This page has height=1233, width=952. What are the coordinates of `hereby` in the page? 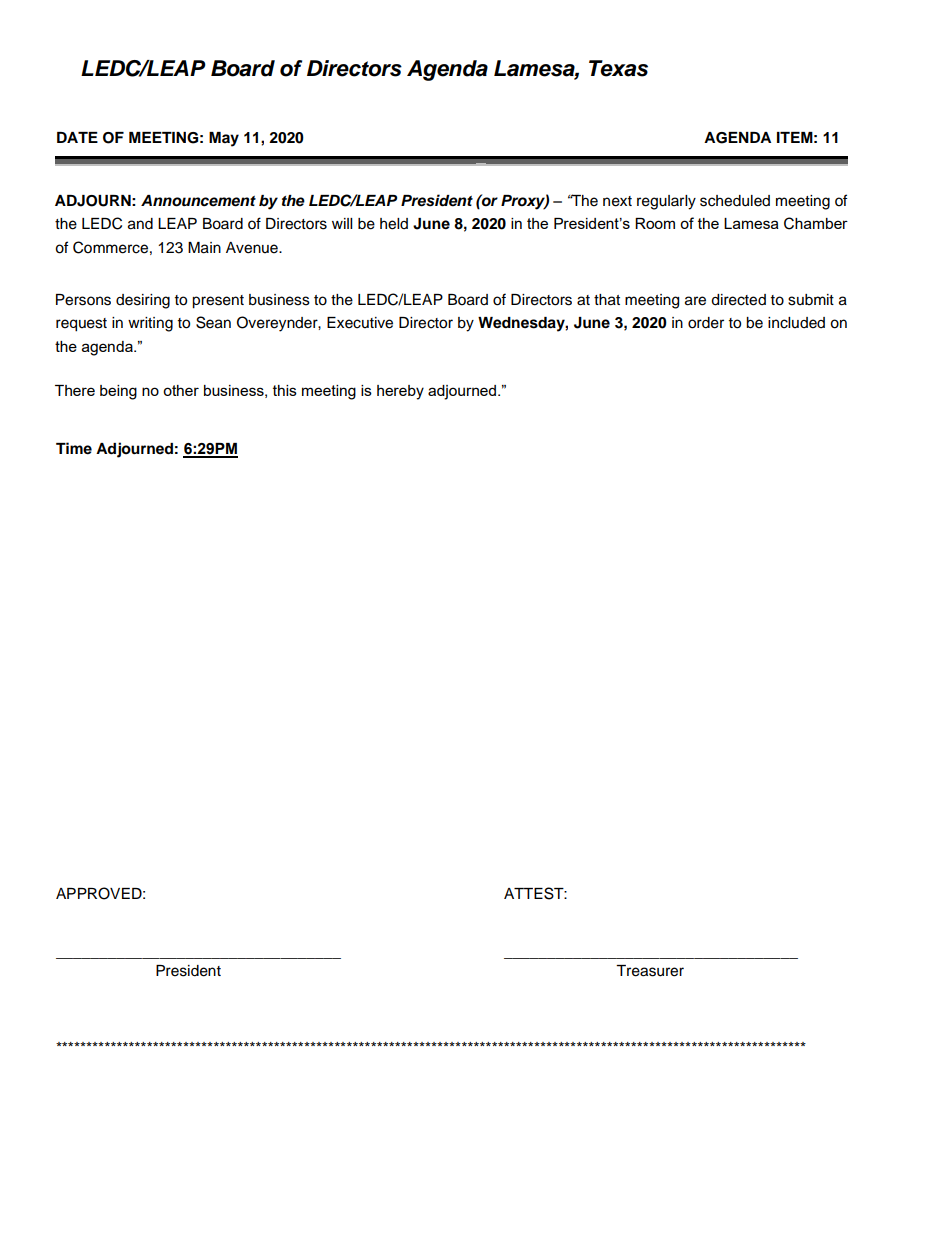 It's located at (400, 392).
